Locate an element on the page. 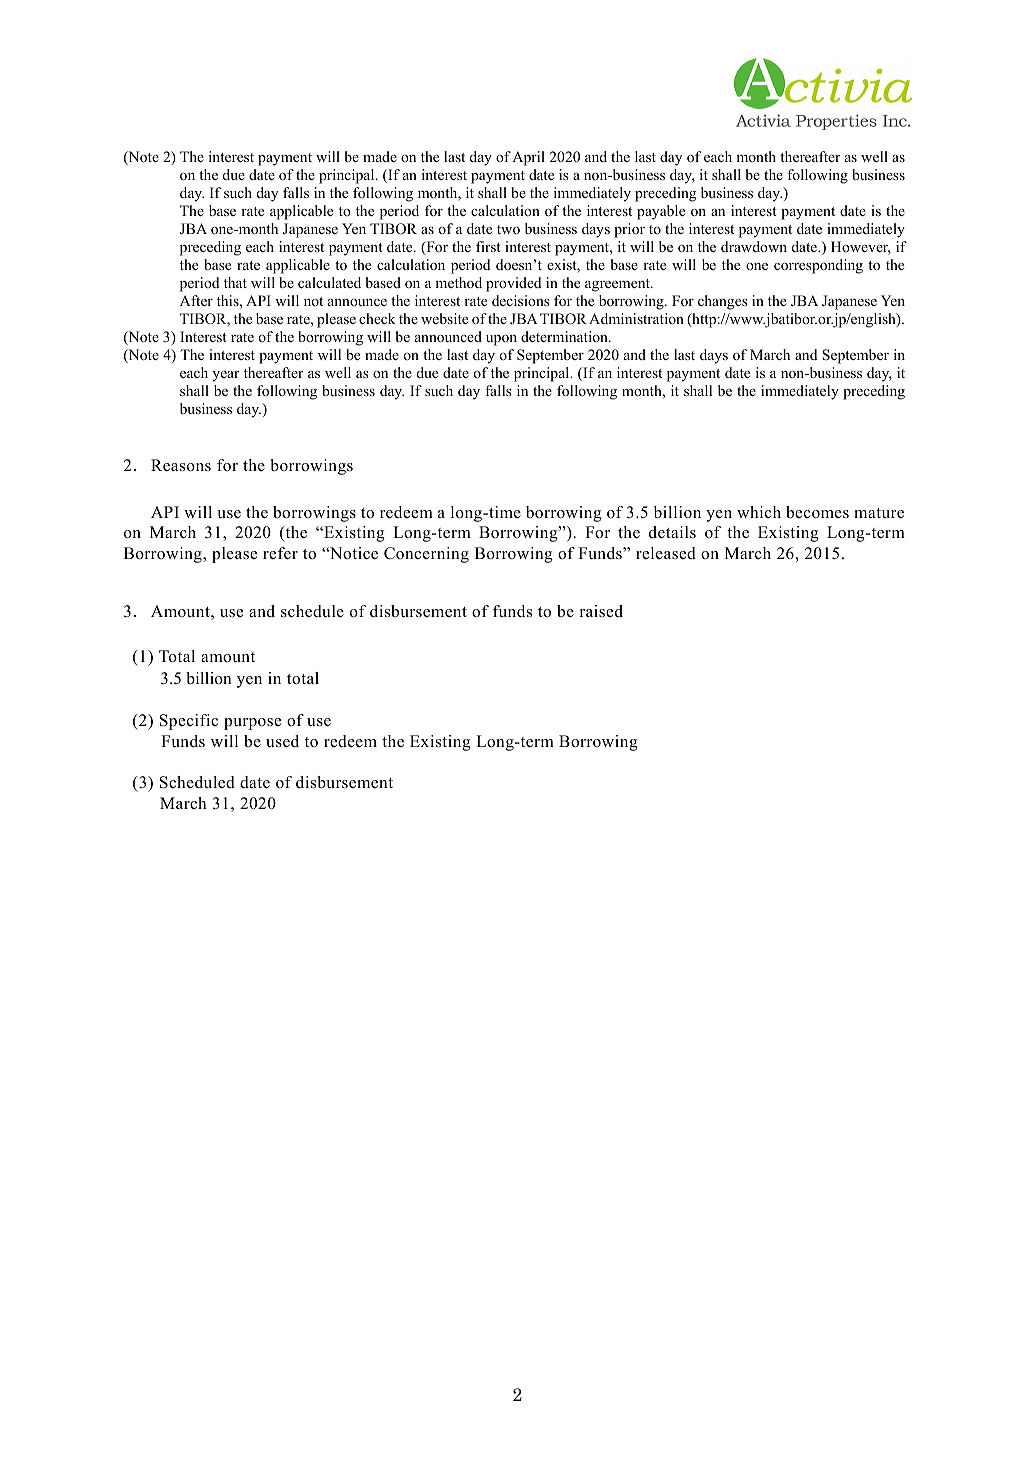 Image resolution: width=1035 pixels, height=1465 pixels. April is located at coordinates (528, 158).
